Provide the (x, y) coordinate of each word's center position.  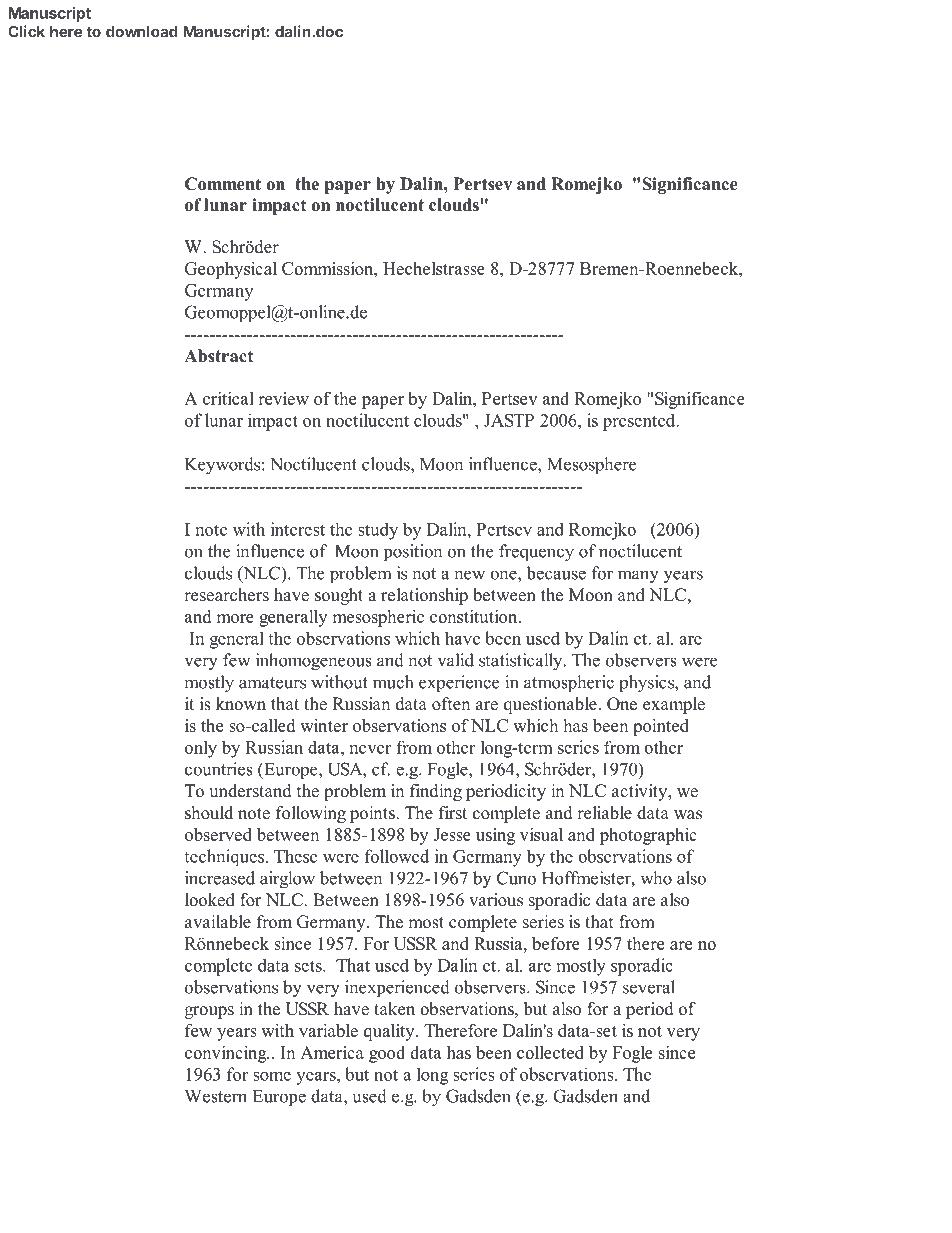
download (142, 32)
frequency (536, 553)
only (201, 749)
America (332, 1052)
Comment (223, 184)
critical (228, 398)
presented (640, 422)
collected (550, 1052)
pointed (661, 727)
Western (216, 1096)
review (283, 398)
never (370, 749)
